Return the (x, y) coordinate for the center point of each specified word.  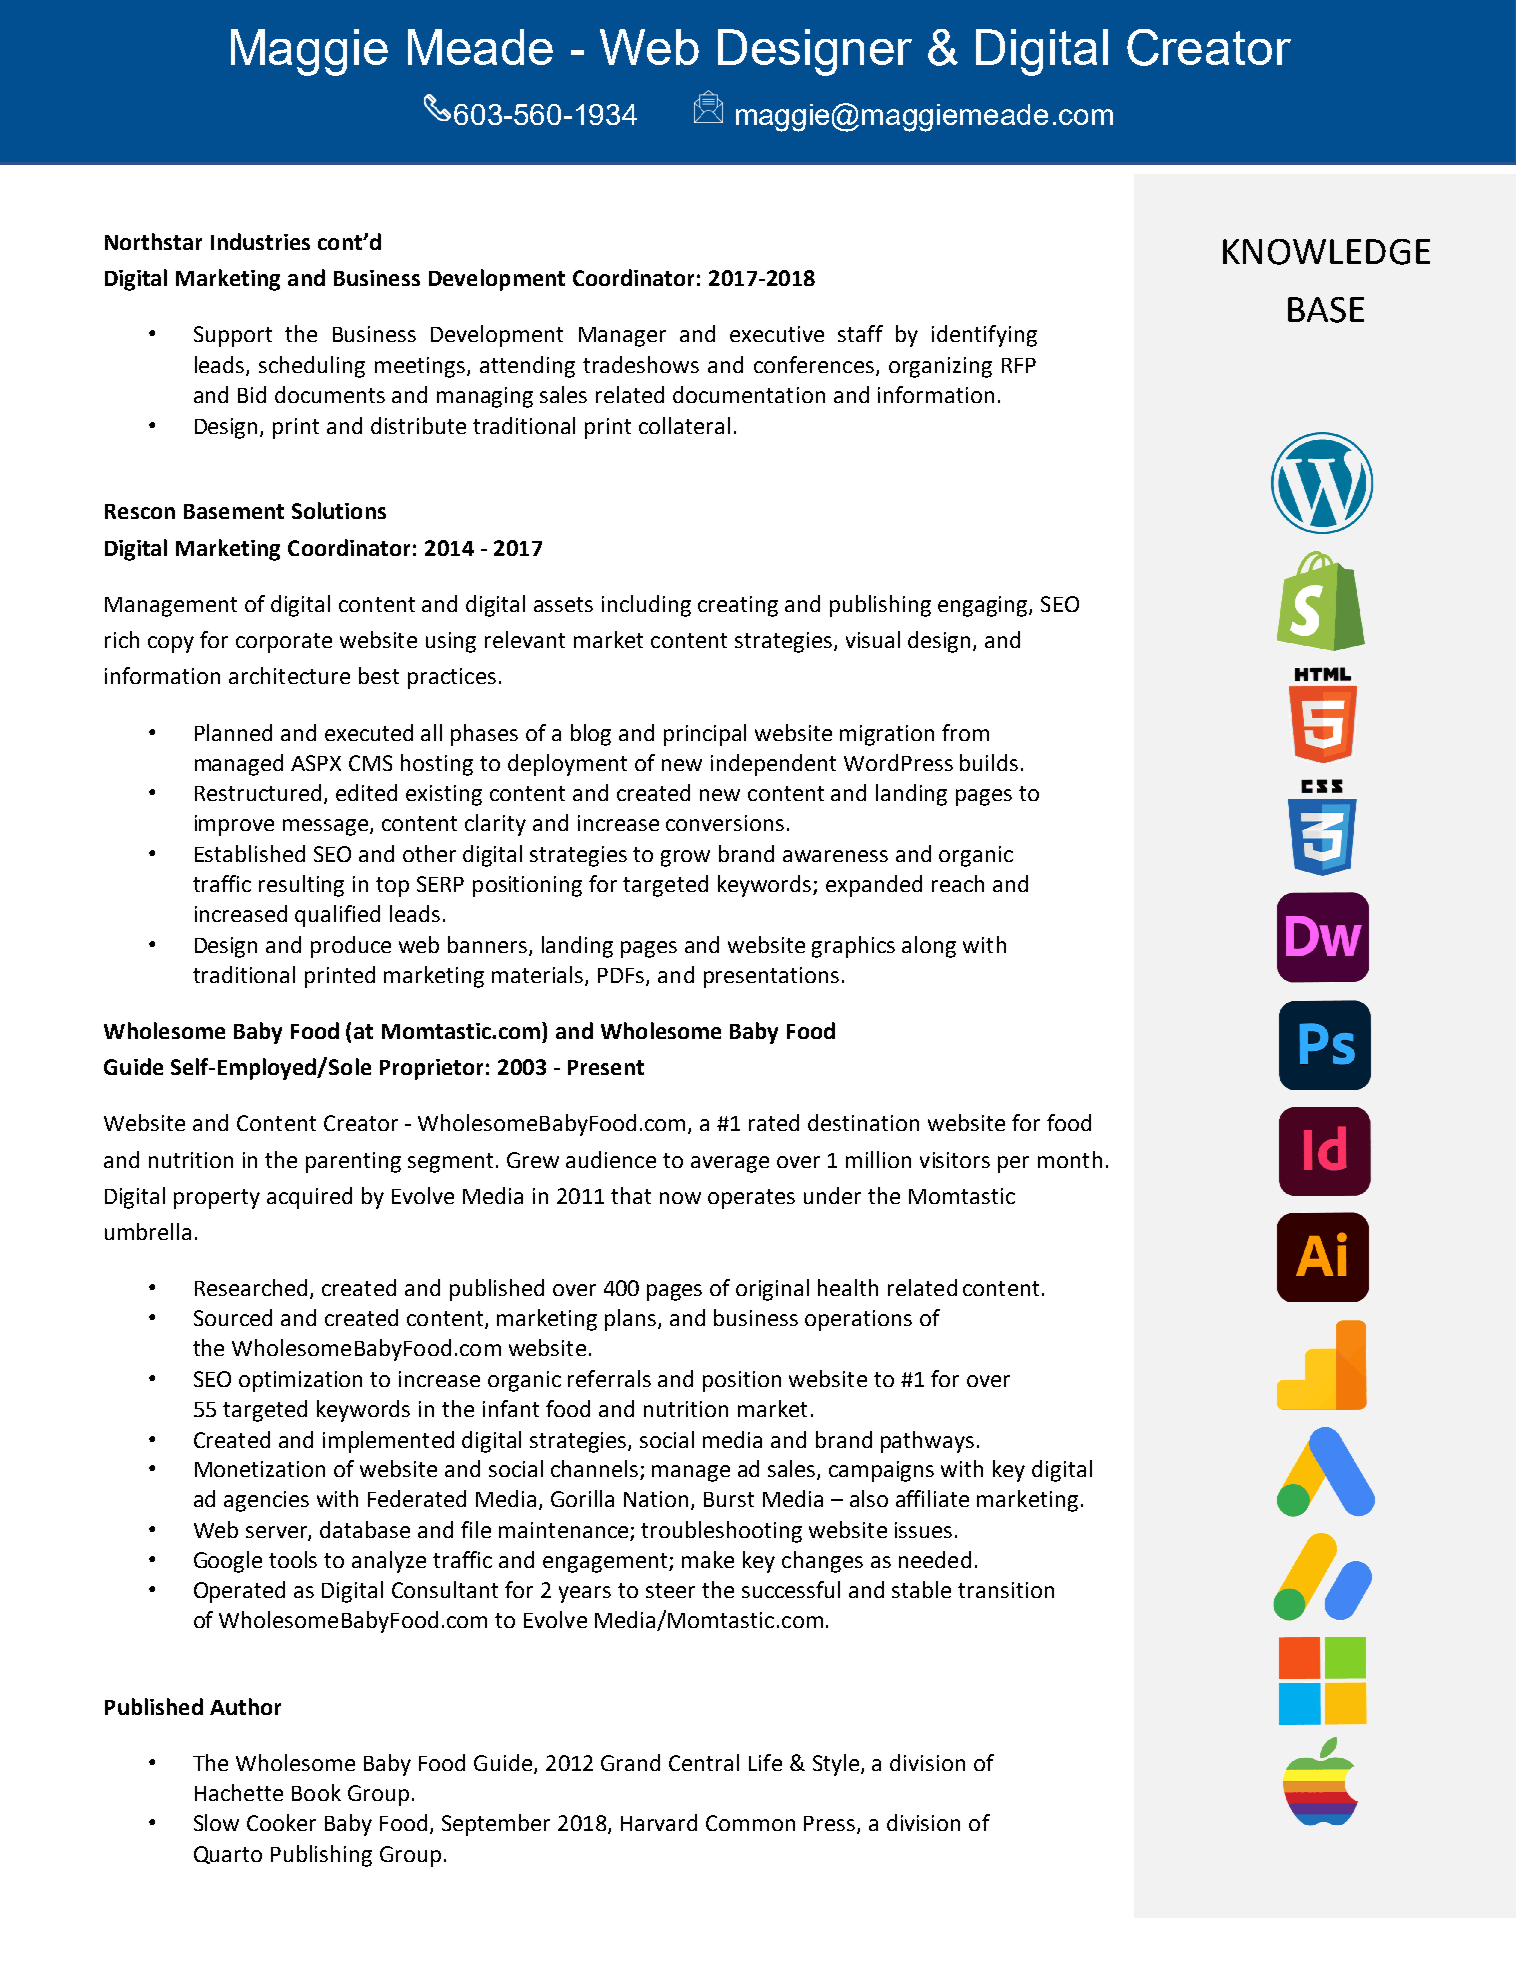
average (730, 1164)
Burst (729, 1499)
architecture (289, 675)
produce (351, 947)
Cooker (281, 1822)
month (1070, 1159)
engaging (984, 606)
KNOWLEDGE (1326, 252)
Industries (260, 241)
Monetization (260, 1469)
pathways (927, 1442)
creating (738, 606)
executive (777, 334)
